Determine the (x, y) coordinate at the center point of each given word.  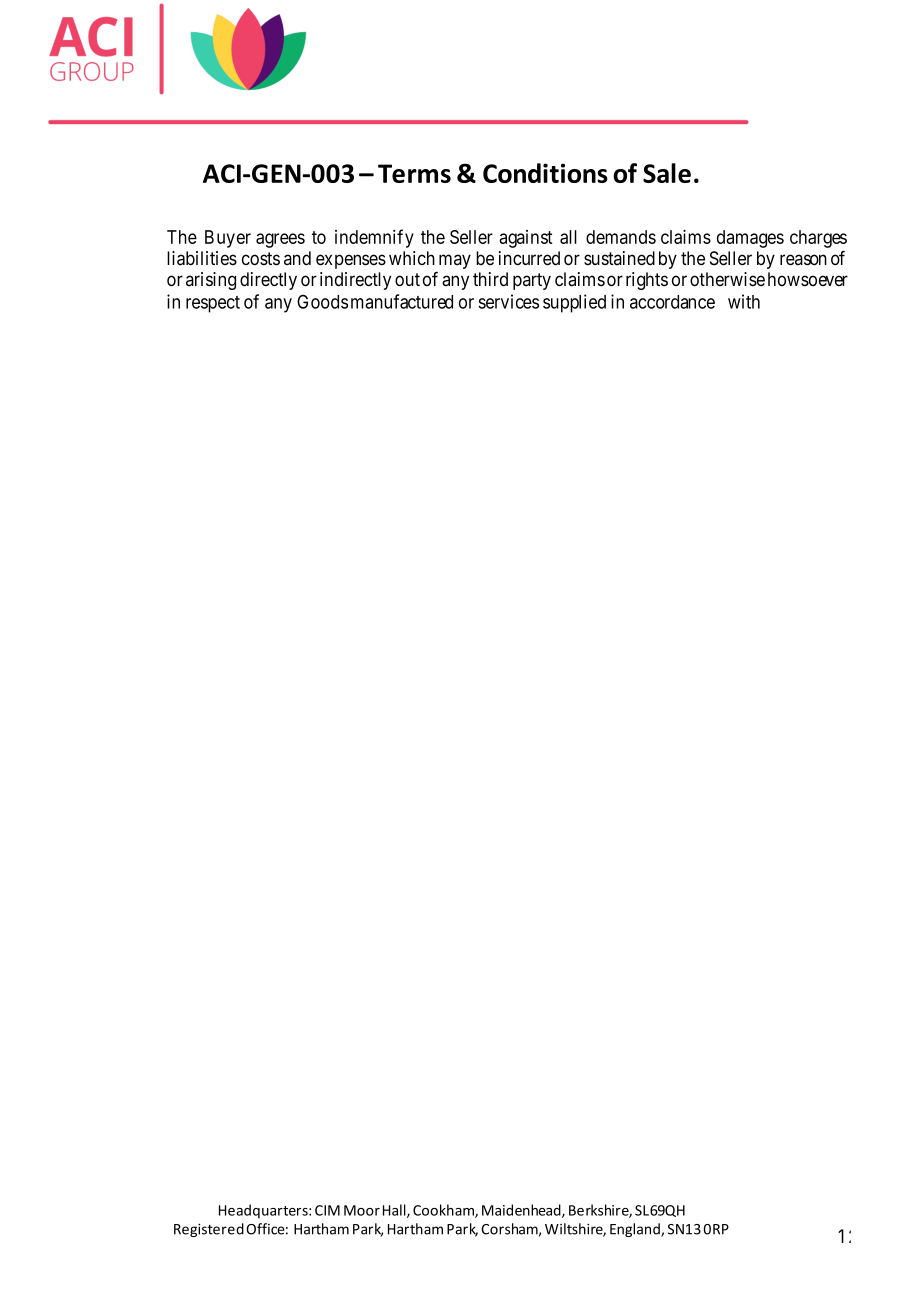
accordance (672, 302)
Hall (395, 1211)
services (508, 301)
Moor (362, 1210)
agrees (280, 240)
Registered (209, 1230)
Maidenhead (522, 1211)
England (636, 1230)
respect (213, 304)
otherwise (727, 279)
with (744, 301)
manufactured (402, 301)
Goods (322, 301)
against (526, 239)
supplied (574, 303)
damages (750, 239)
